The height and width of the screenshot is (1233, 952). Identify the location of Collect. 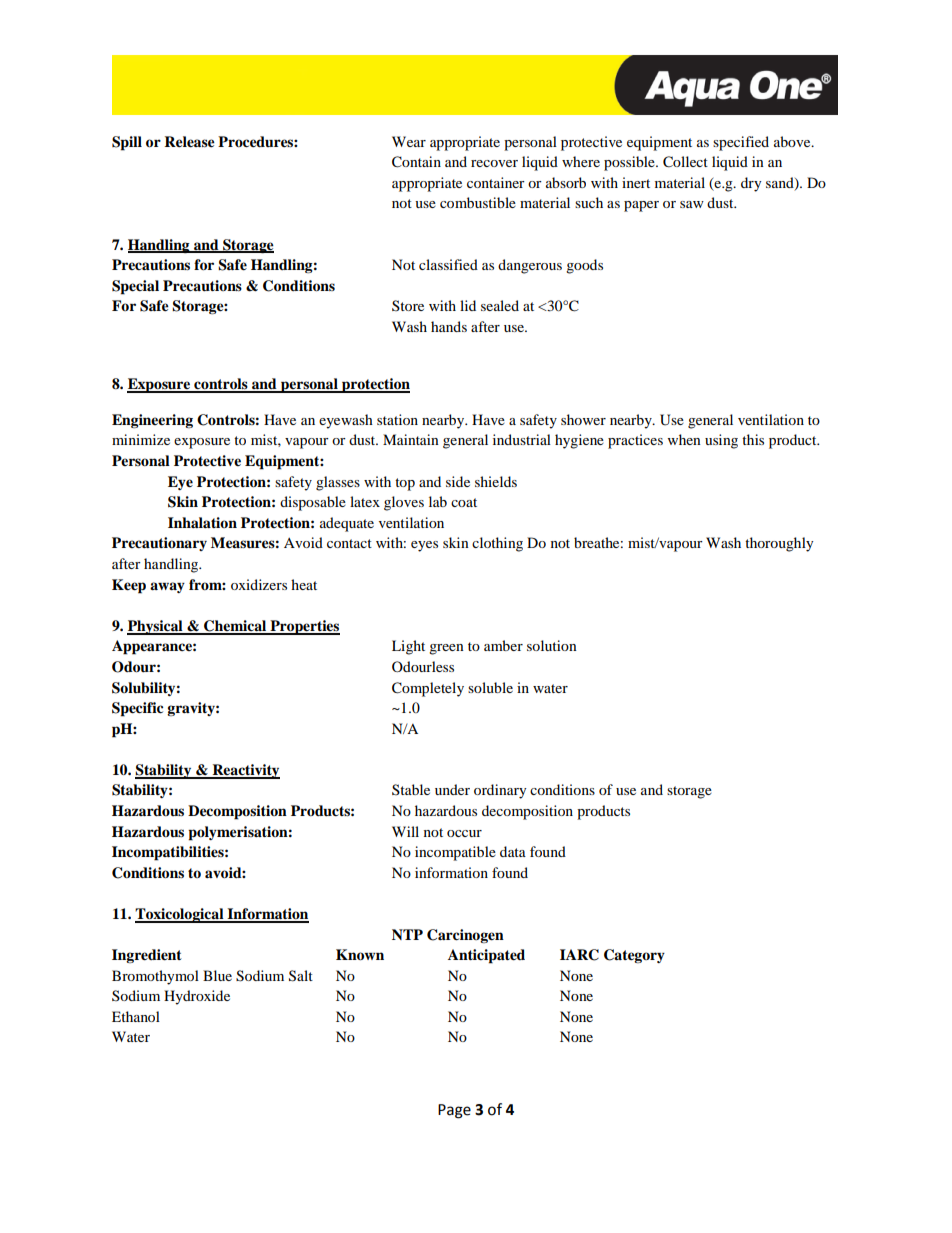
(685, 162).
